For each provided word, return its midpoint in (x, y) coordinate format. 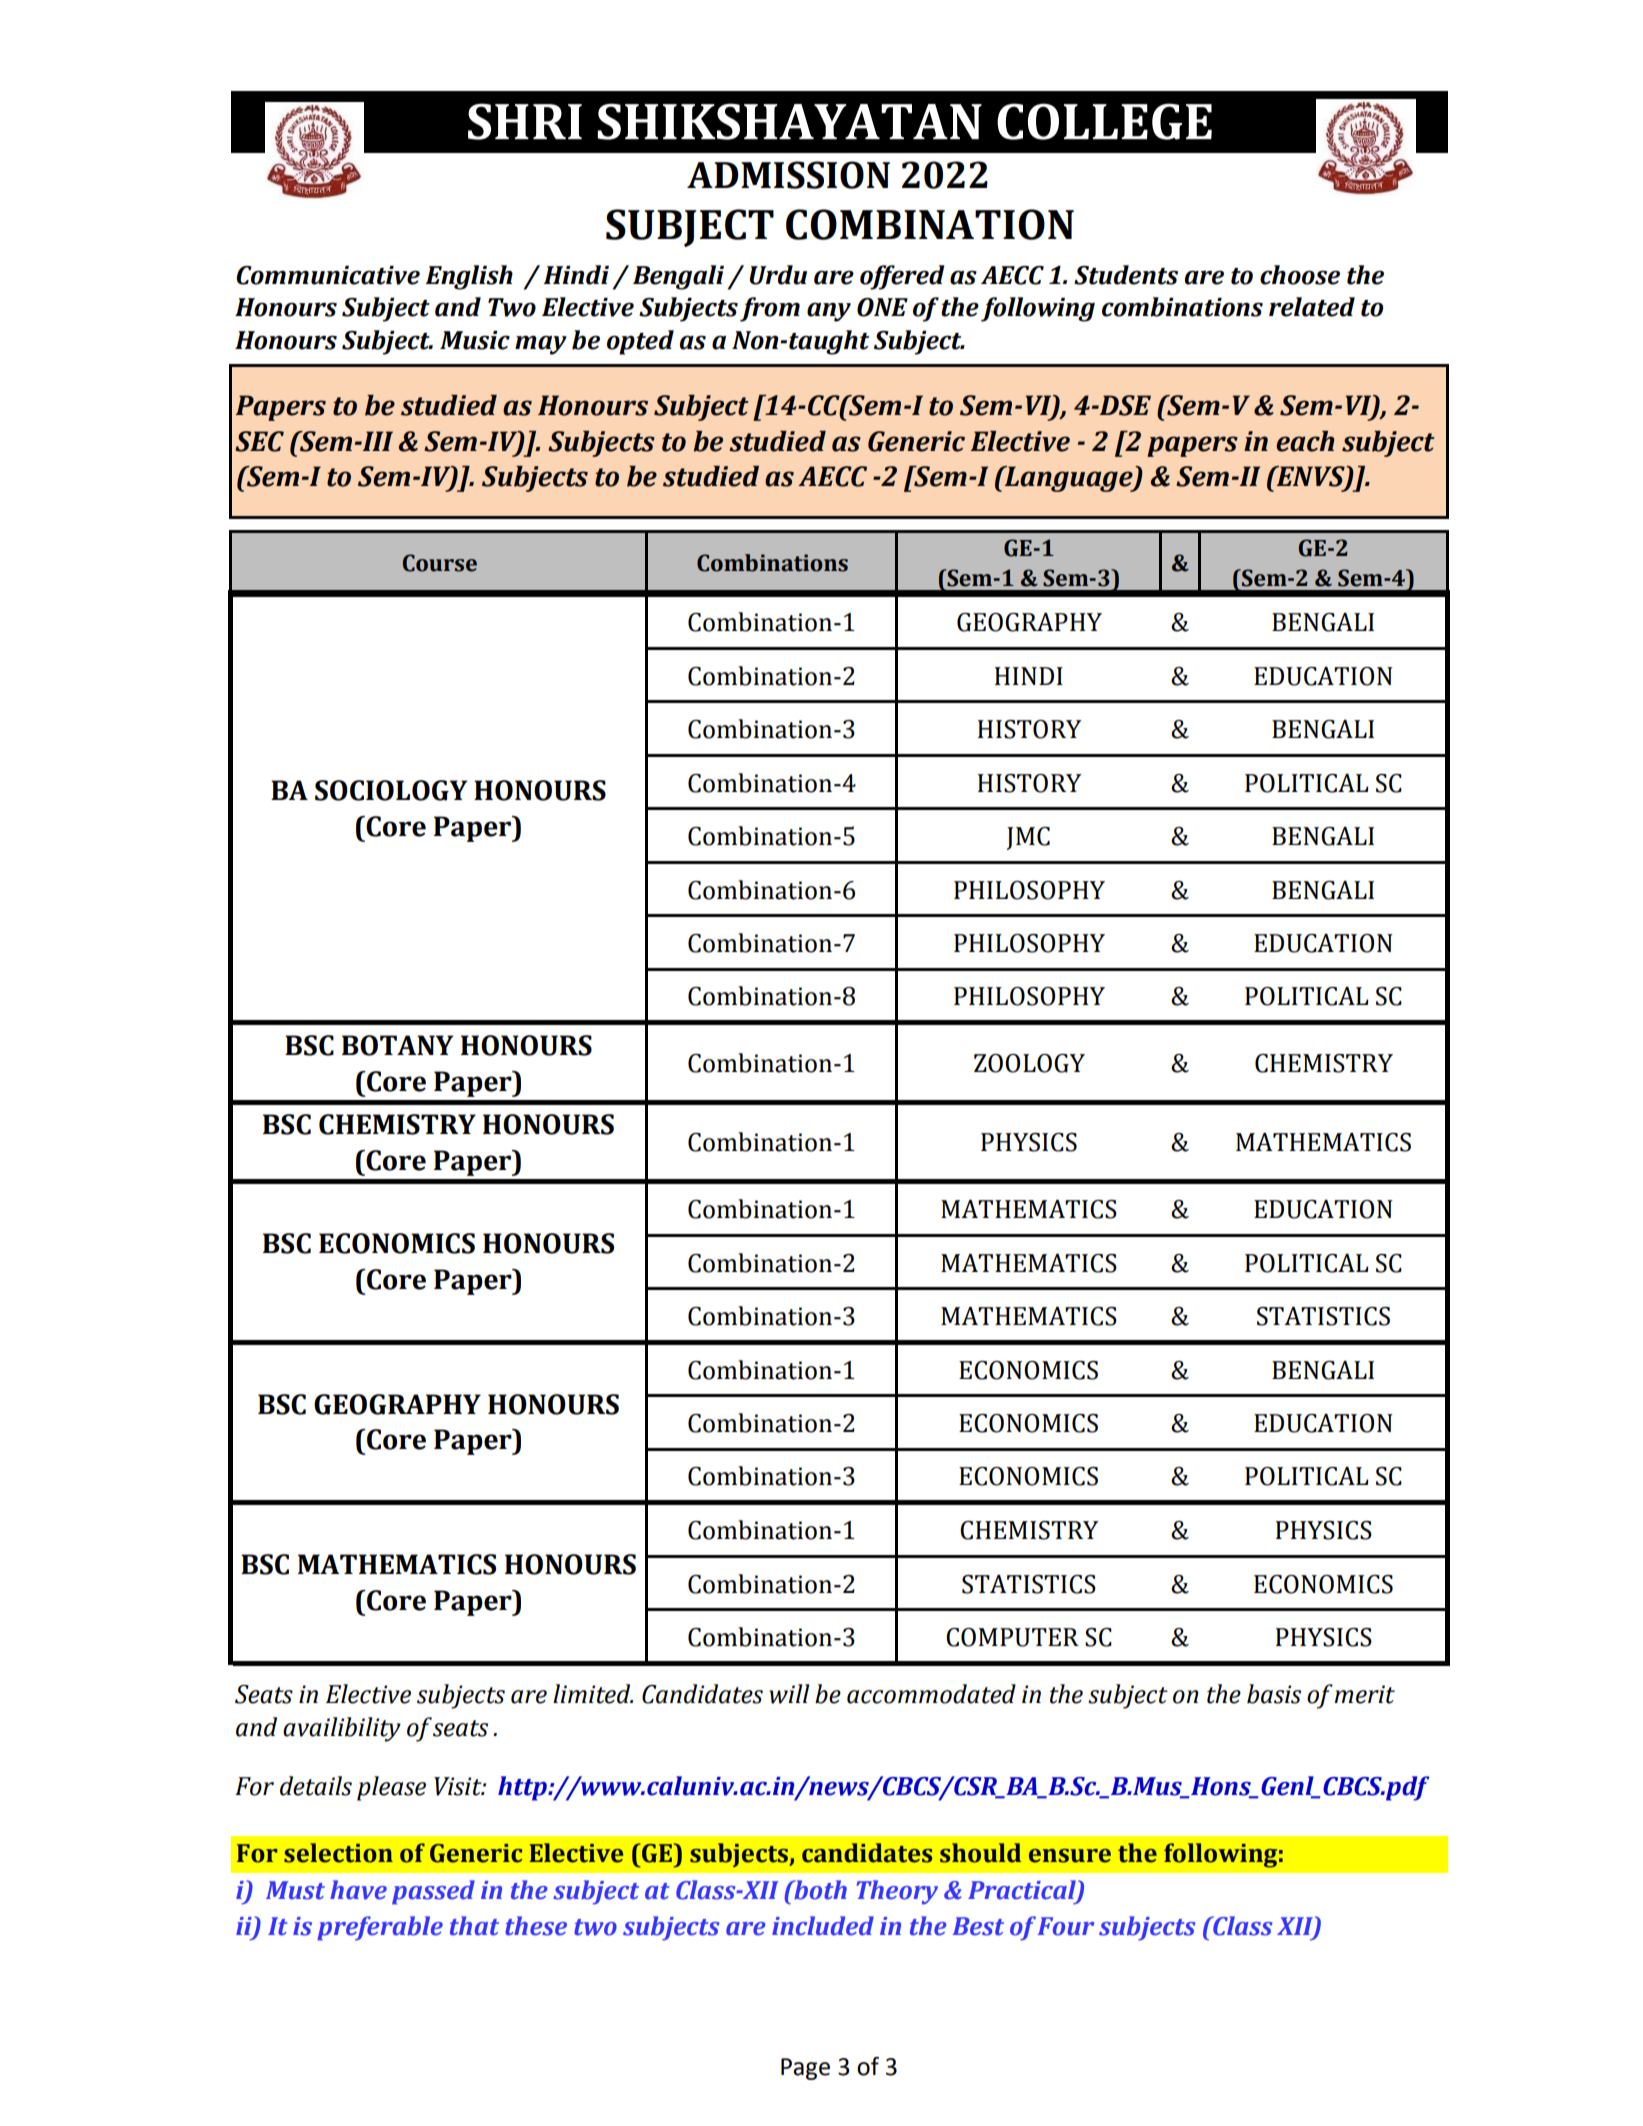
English (469, 277)
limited (593, 1694)
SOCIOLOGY (391, 790)
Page (805, 2069)
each (1305, 441)
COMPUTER (1012, 1637)
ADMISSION (788, 175)
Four (1066, 1926)
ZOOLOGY (1029, 1063)
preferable (380, 1928)
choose (1300, 275)
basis (1274, 1694)
